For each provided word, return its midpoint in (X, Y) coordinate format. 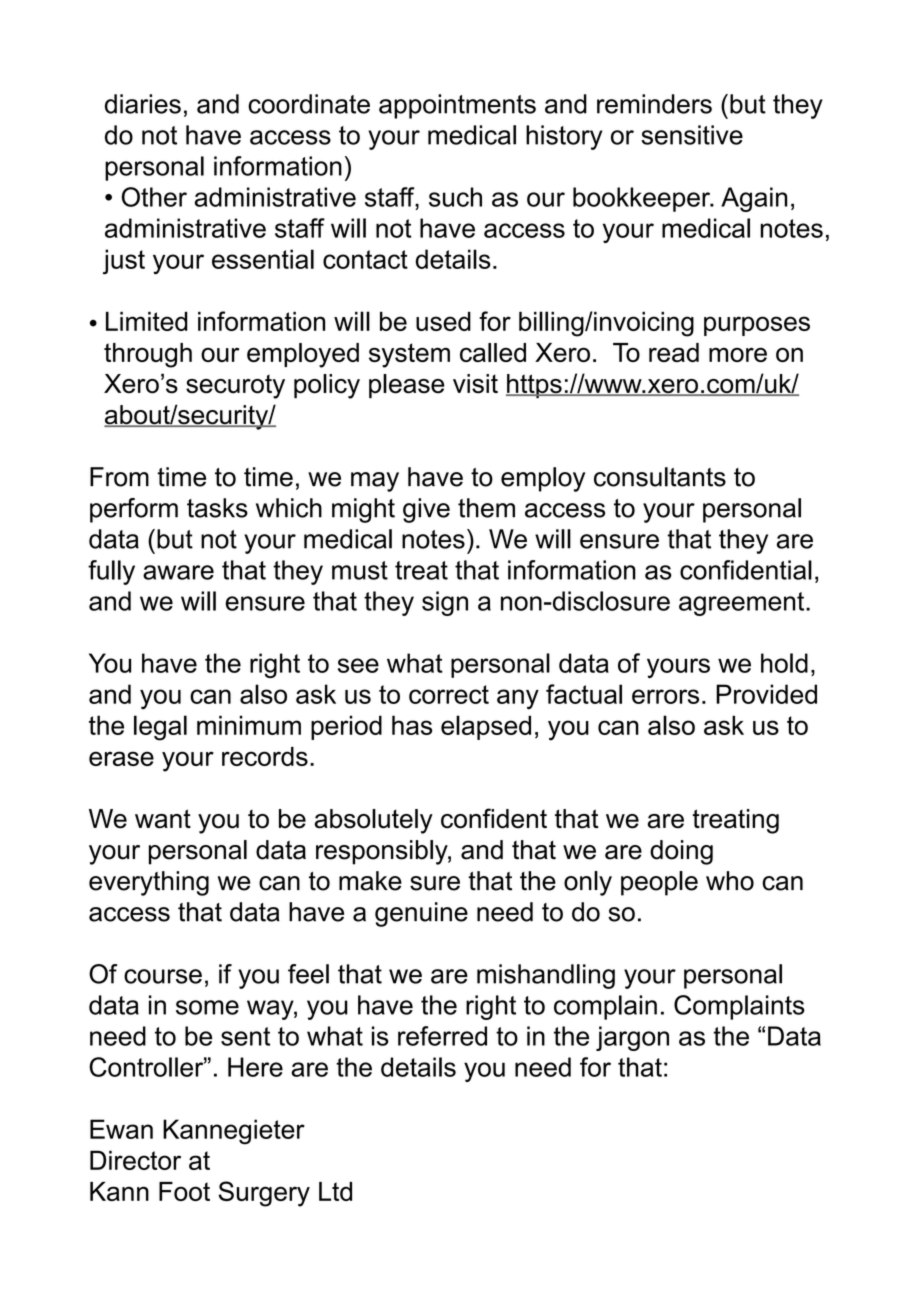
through (148, 355)
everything (149, 883)
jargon (632, 1038)
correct (449, 694)
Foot (184, 1191)
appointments (457, 106)
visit (475, 384)
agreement (743, 604)
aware (178, 572)
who (730, 881)
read (674, 352)
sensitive (692, 135)
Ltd (335, 1191)
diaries (143, 104)
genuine (421, 914)
